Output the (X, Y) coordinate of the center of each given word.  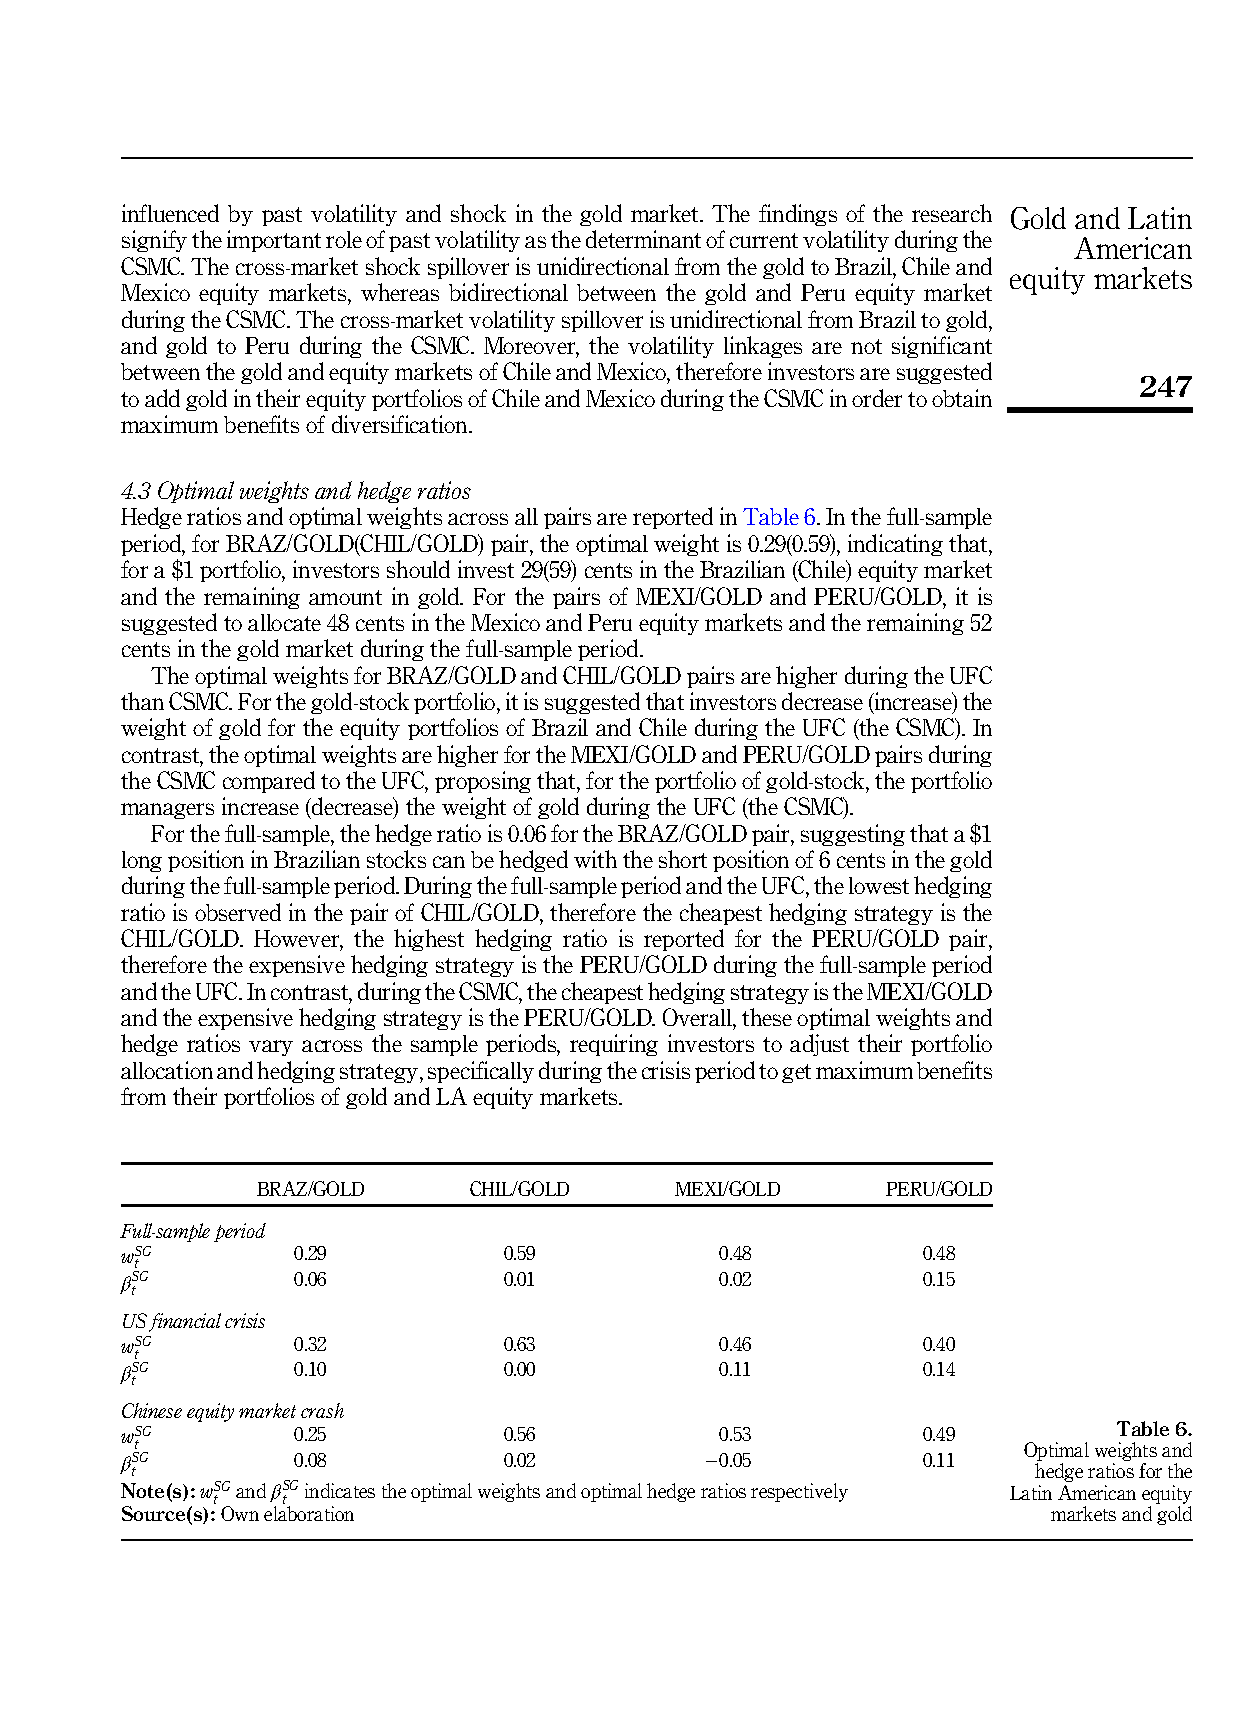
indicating (895, 545)
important (274, 241)
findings (798, 215)
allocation (167, 1070)
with (595, 859)
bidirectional (508, 292)
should (418, 569)
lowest (879, 885)
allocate (284, 622)
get (796, 1073)
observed (238, 912)
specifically (481, 1072)
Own (240, 1513)
